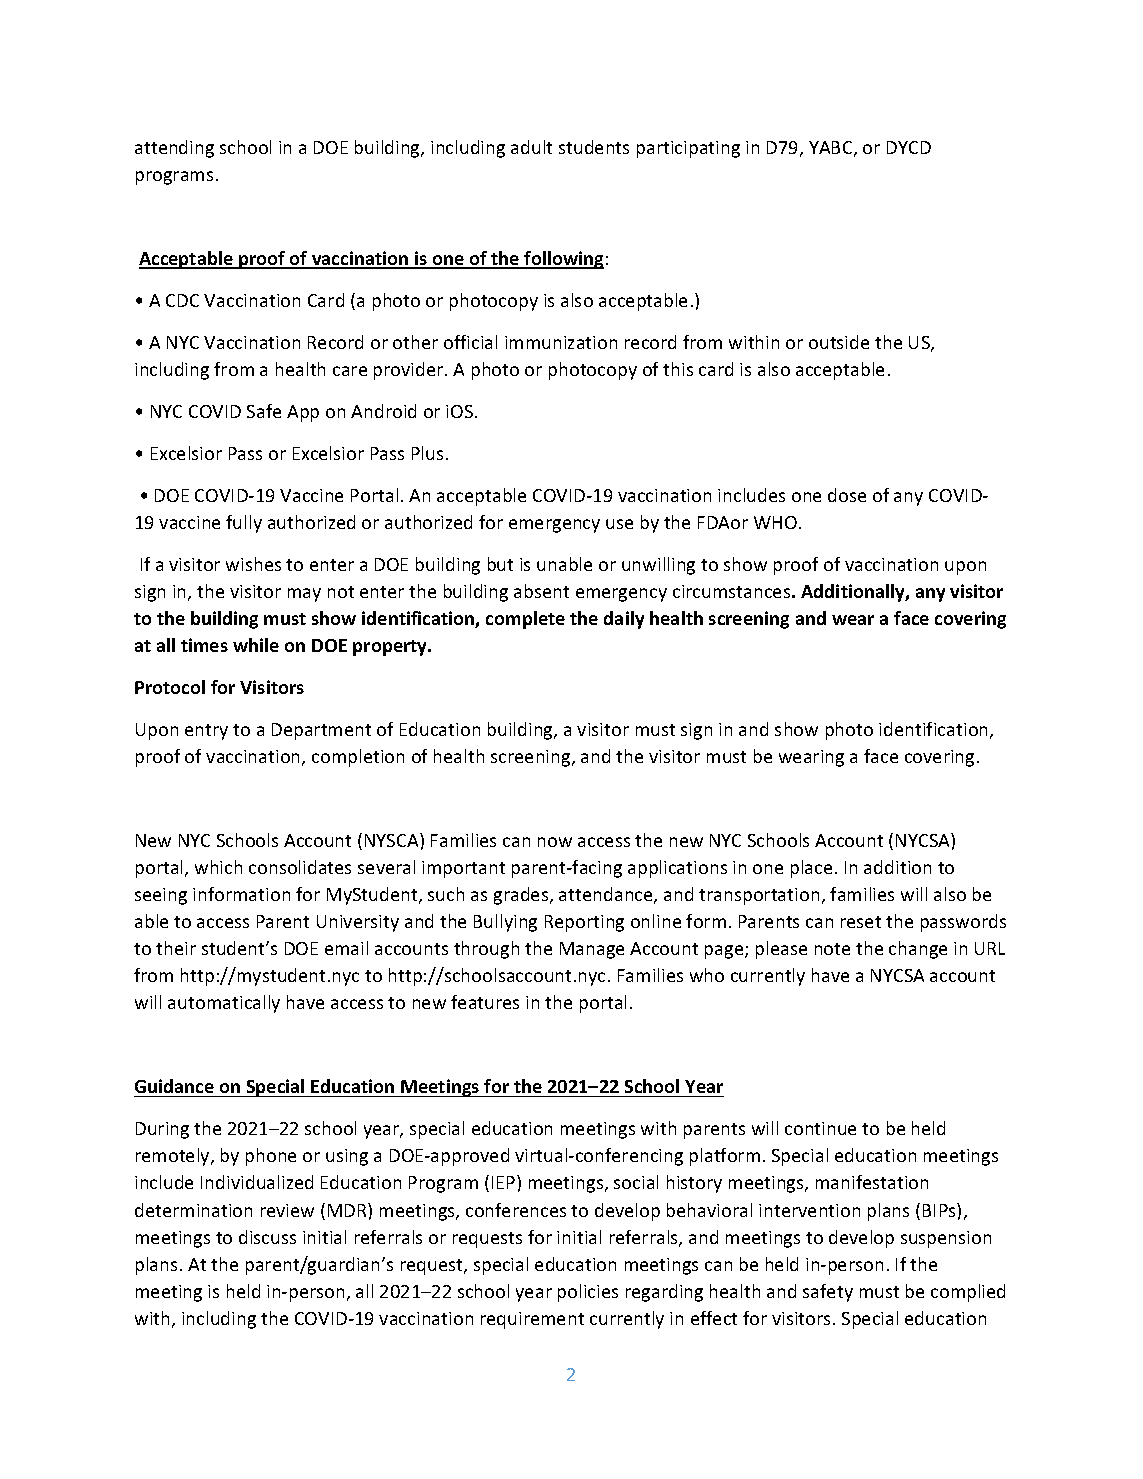 The height and width of the image is (1479, 1143). What do you see at coordinates (267, 1237) in the image?
I see `discuss` at bounding box center [267, 1237].
